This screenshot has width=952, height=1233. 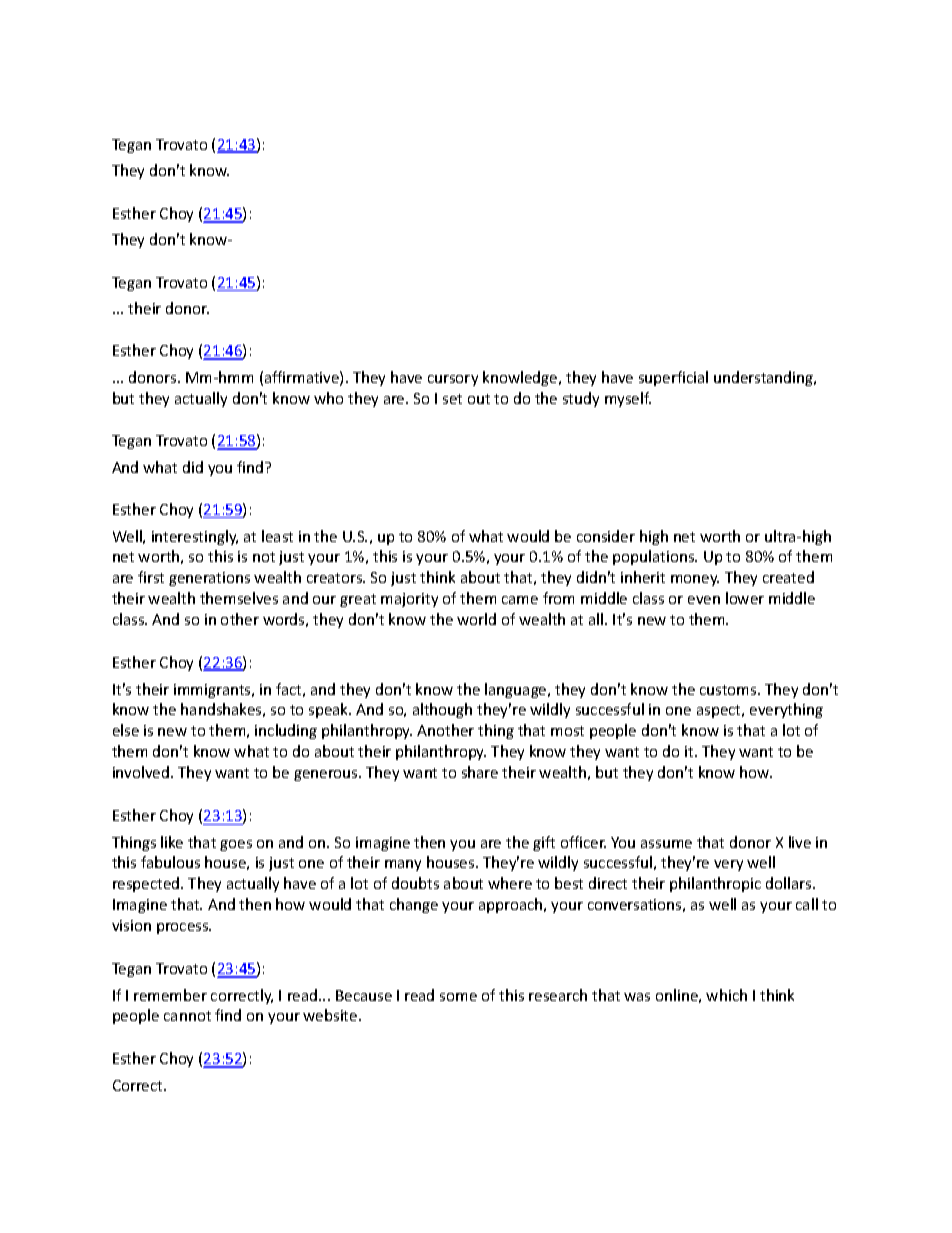 What do you see at coordinates (213, 691) in the screenshot?
I see `immigrants` at bounding box center [213, 691].
